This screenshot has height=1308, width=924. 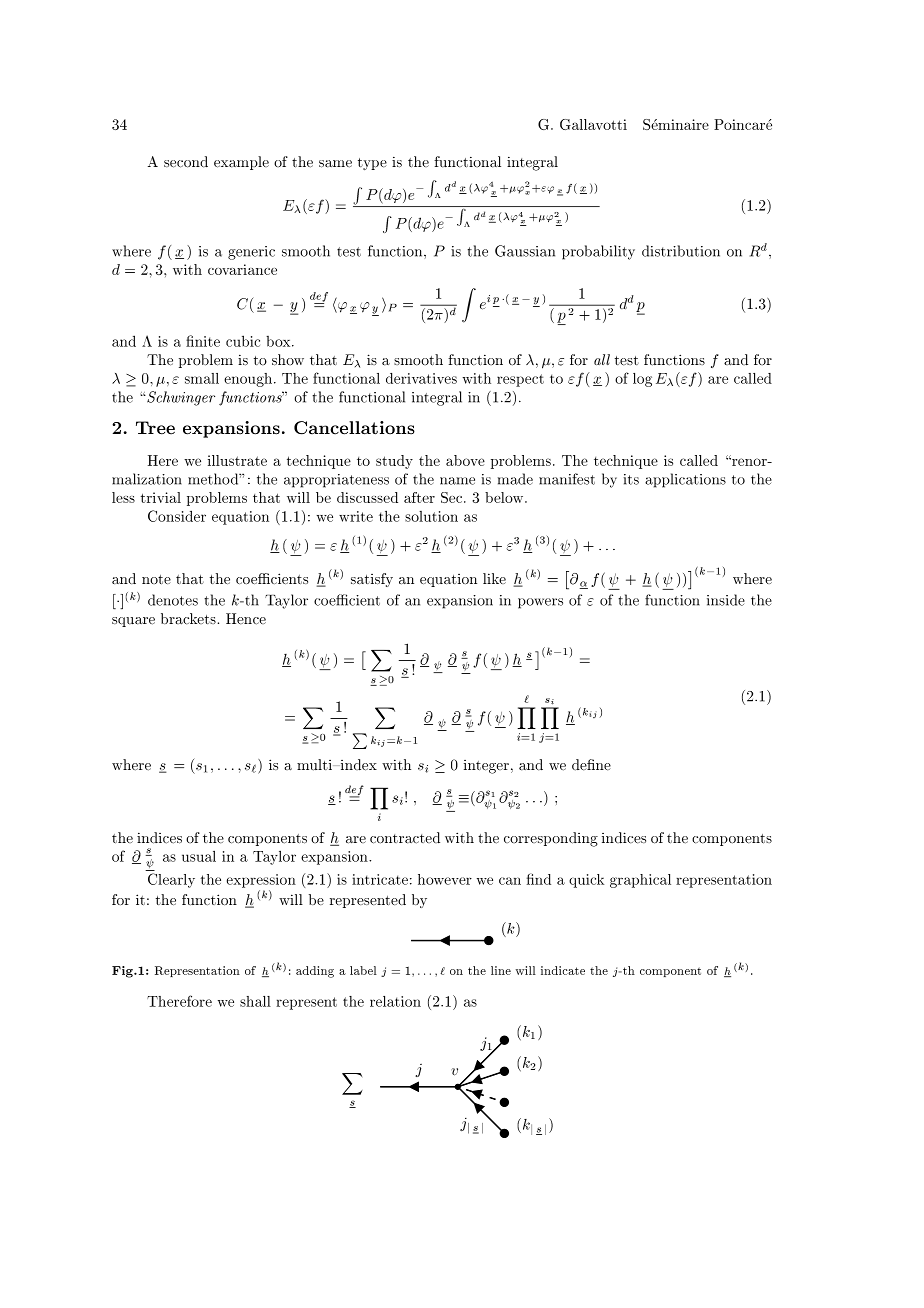 What do you see at coordinates (372, 164) in the screenshot?
I see `type` at bounding box center [372, 164].
